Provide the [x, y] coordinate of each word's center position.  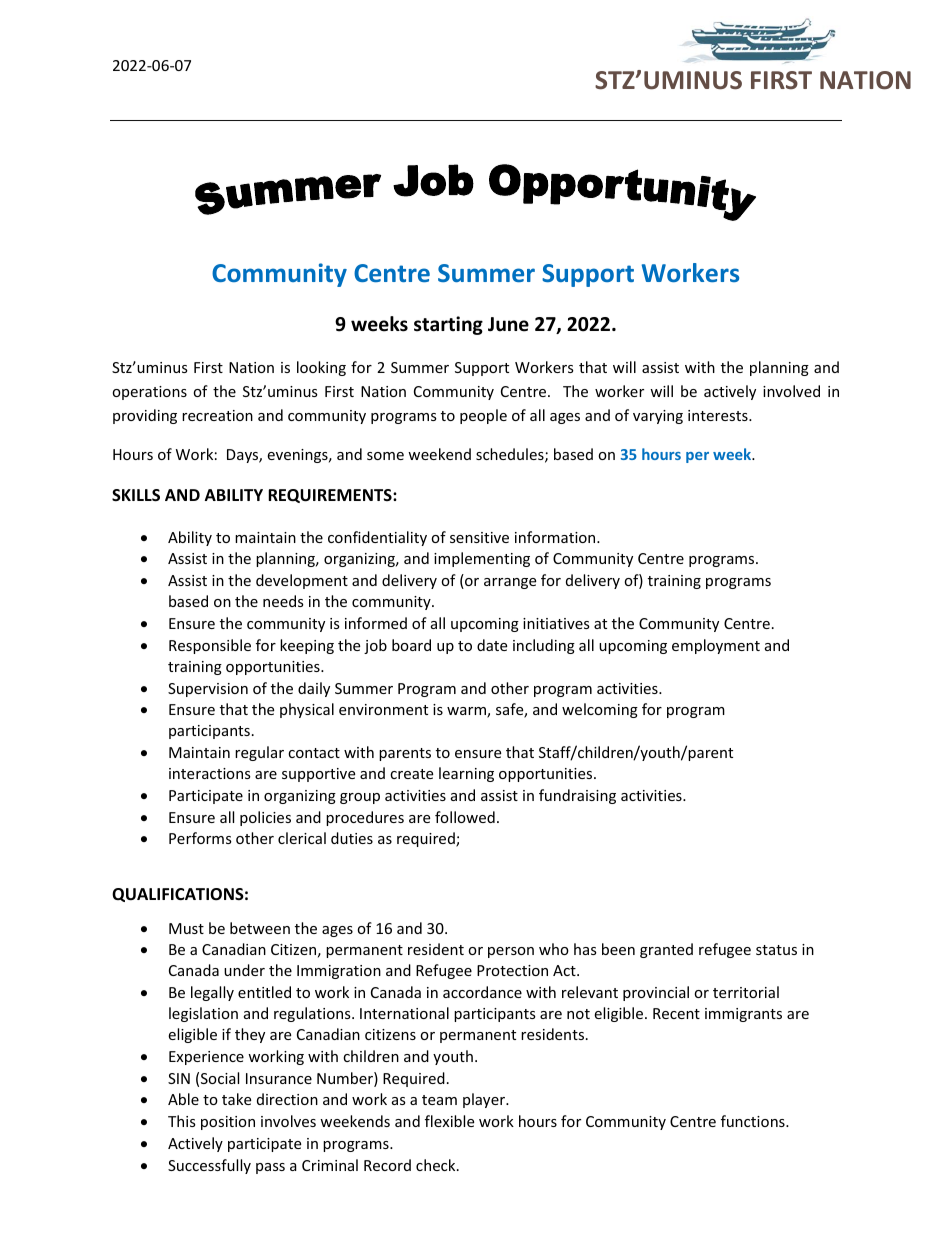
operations [149, 393]
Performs [200, 838]
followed [465, 817]
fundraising [577, 796]
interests [719, 415]
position [228, 1123]
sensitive [479, 537]
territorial [746, 992]
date [492, 645]
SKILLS [136, 495]
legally [212, 993]
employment [716, 646]
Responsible [210, 646]
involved [791, 391]
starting [448, 325]
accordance [482, 992]
